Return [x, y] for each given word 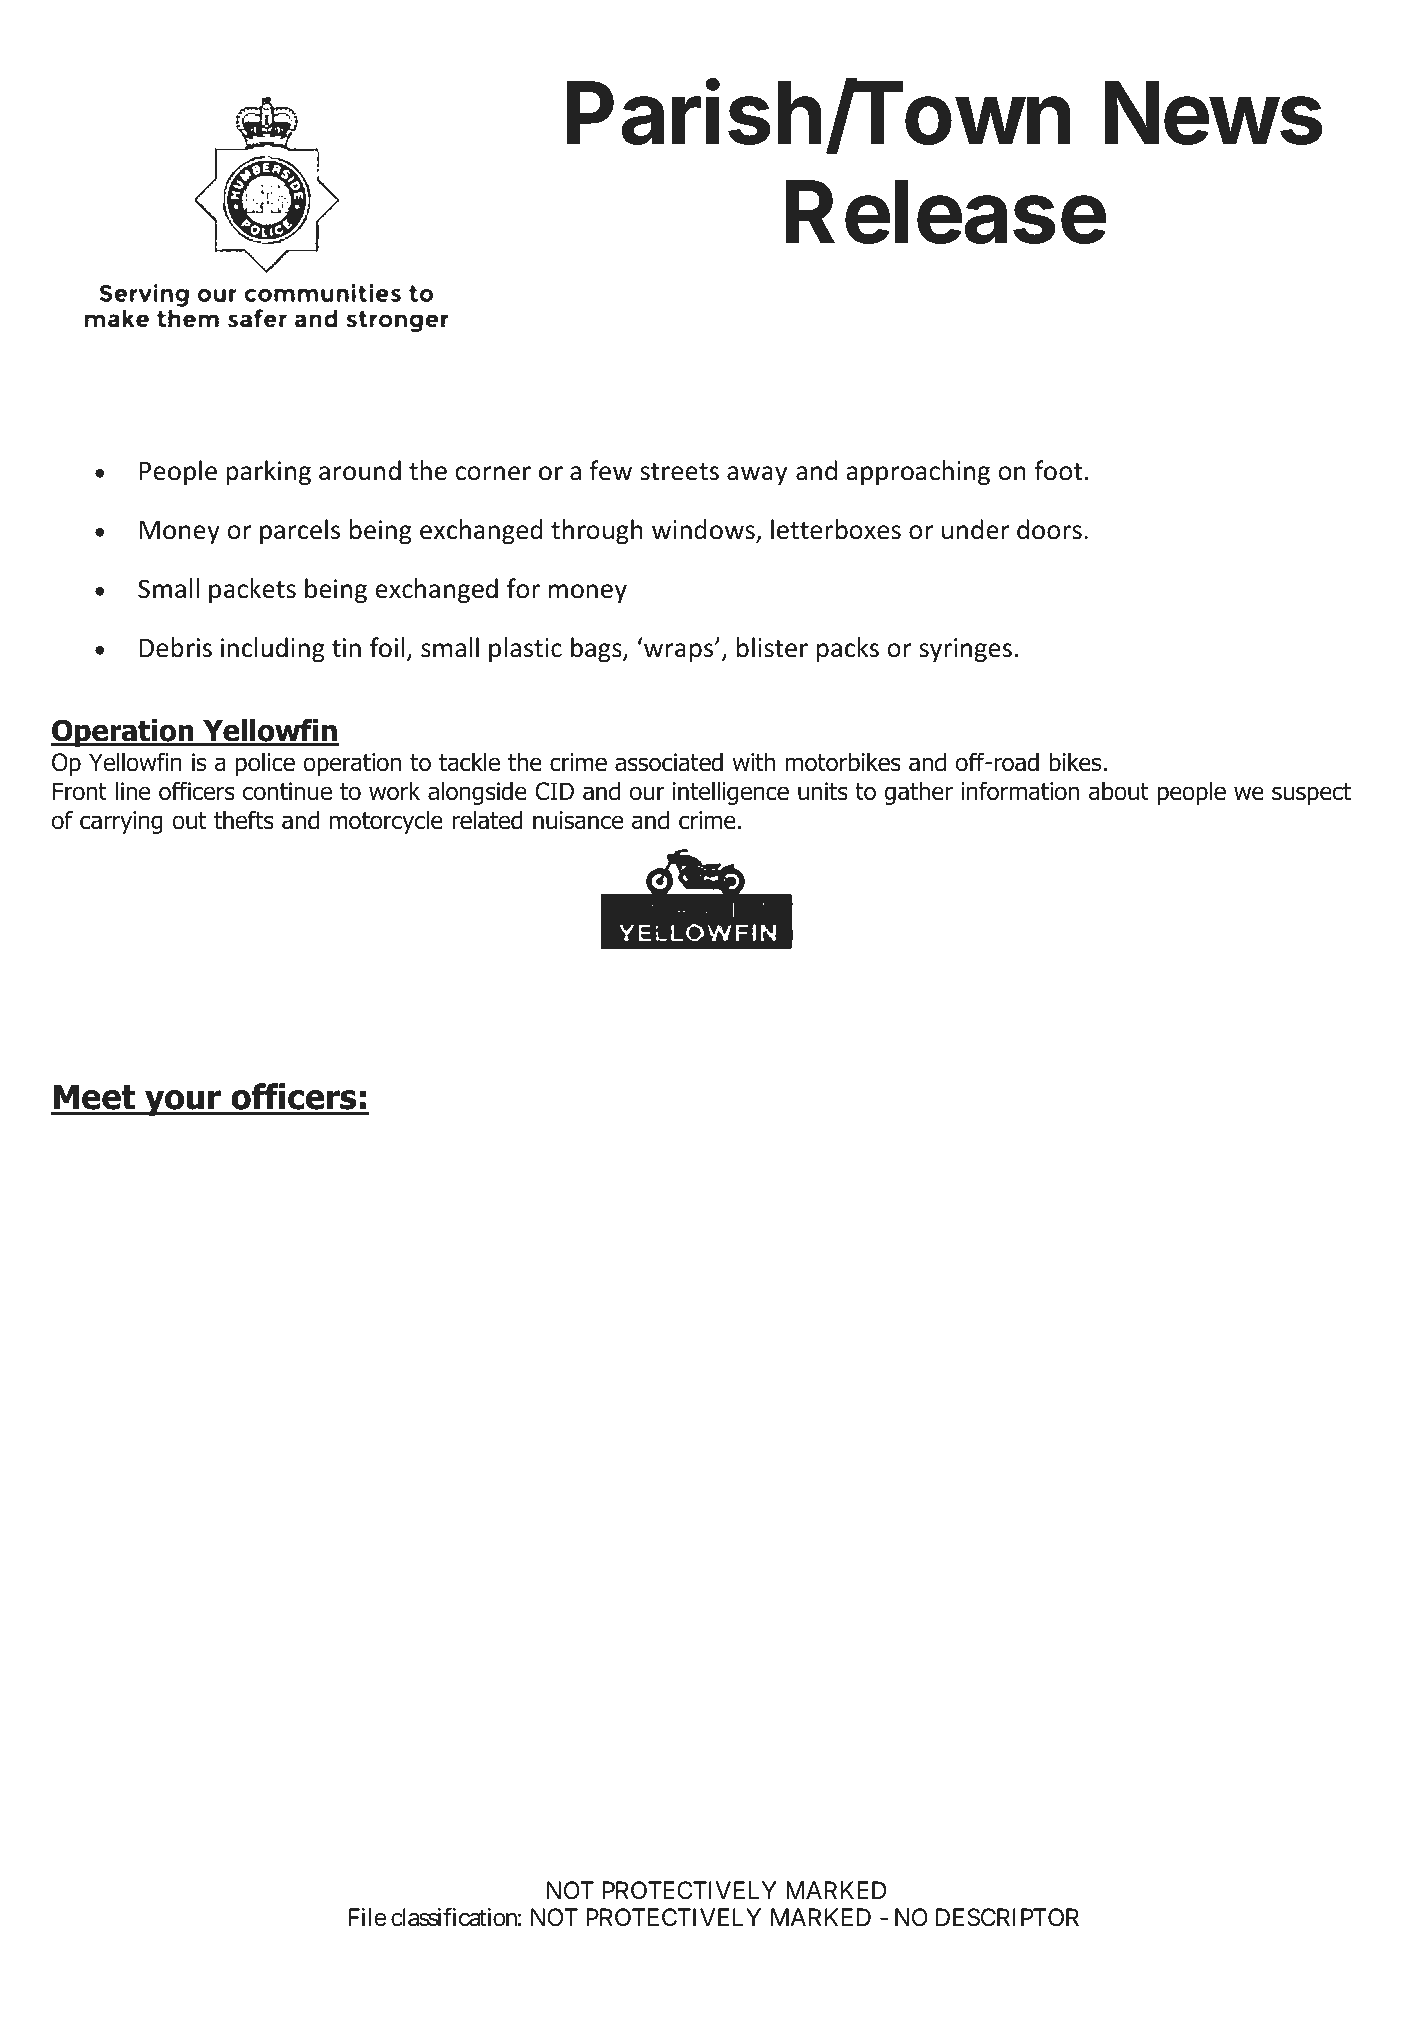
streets [679, 472]
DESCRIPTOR [1007, 1917]
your [183, 1103]
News [1213, 113]
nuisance [578, 820]
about [1119, 791]
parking [268, 472]
